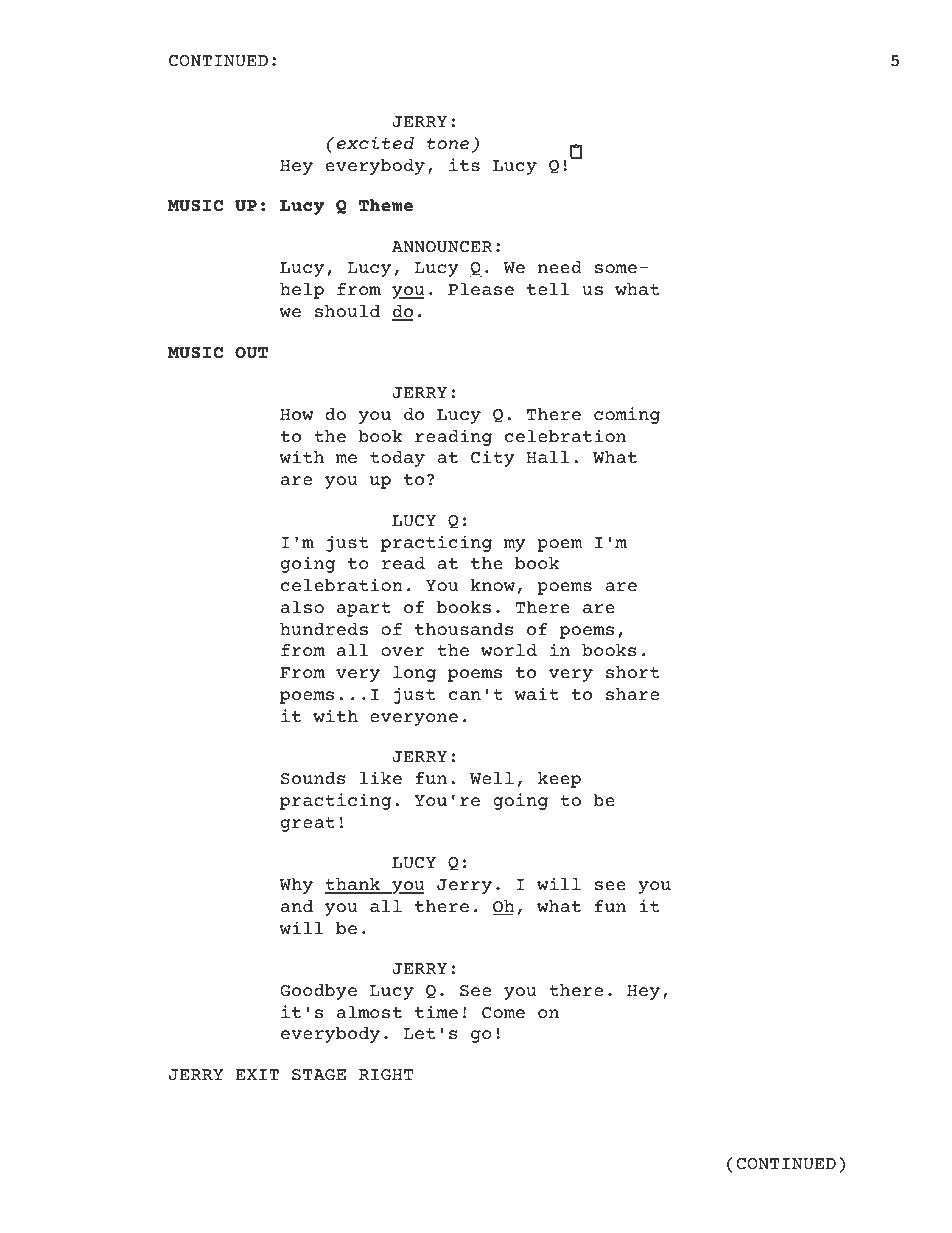  Describe the element at coordinates (381, 777) in the page. I see `like` at that location.
